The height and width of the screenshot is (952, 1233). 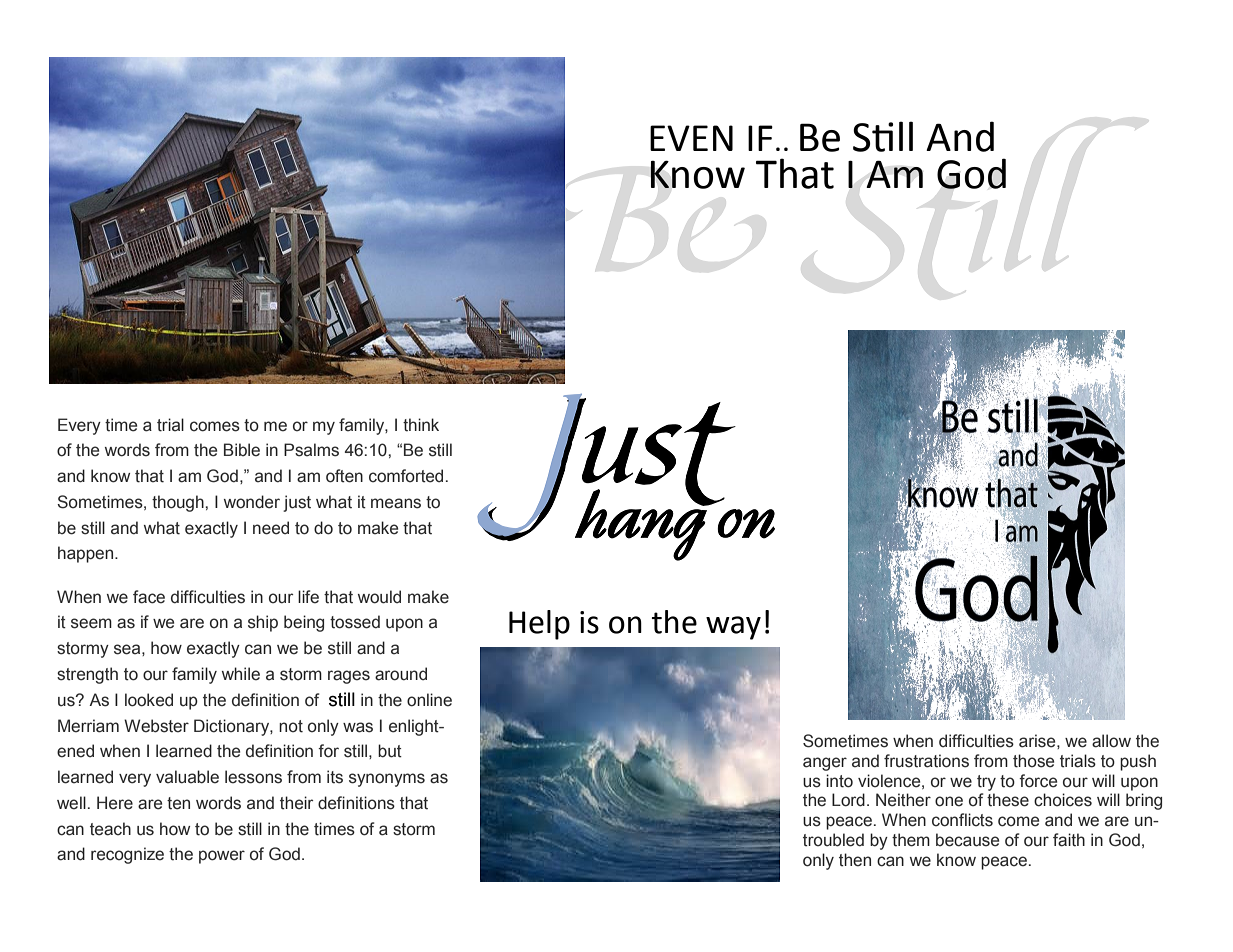 What do you see at coordinates (311, 450) in the screenshot?
I see `Psalms` at bounding box center [311, 450].
